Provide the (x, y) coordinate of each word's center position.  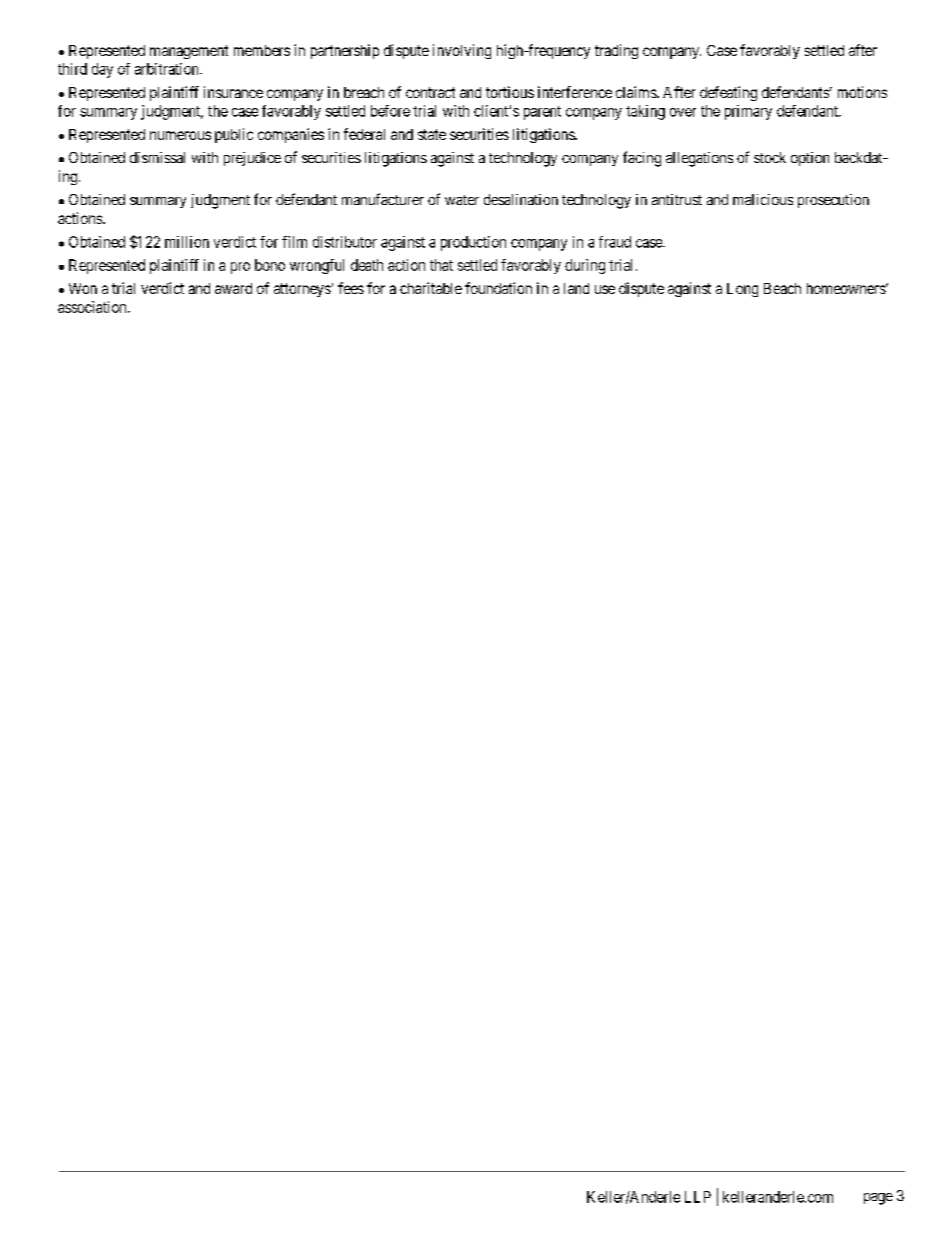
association (93, 307)
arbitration (168, 69)
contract (430, 92)
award (233, 288)
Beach (782, 288)
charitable (431, 288)
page (878, 1199)
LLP (698, 1197)
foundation (498, 288)
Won (83, 288)
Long (742, 290)
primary (748, 112)
